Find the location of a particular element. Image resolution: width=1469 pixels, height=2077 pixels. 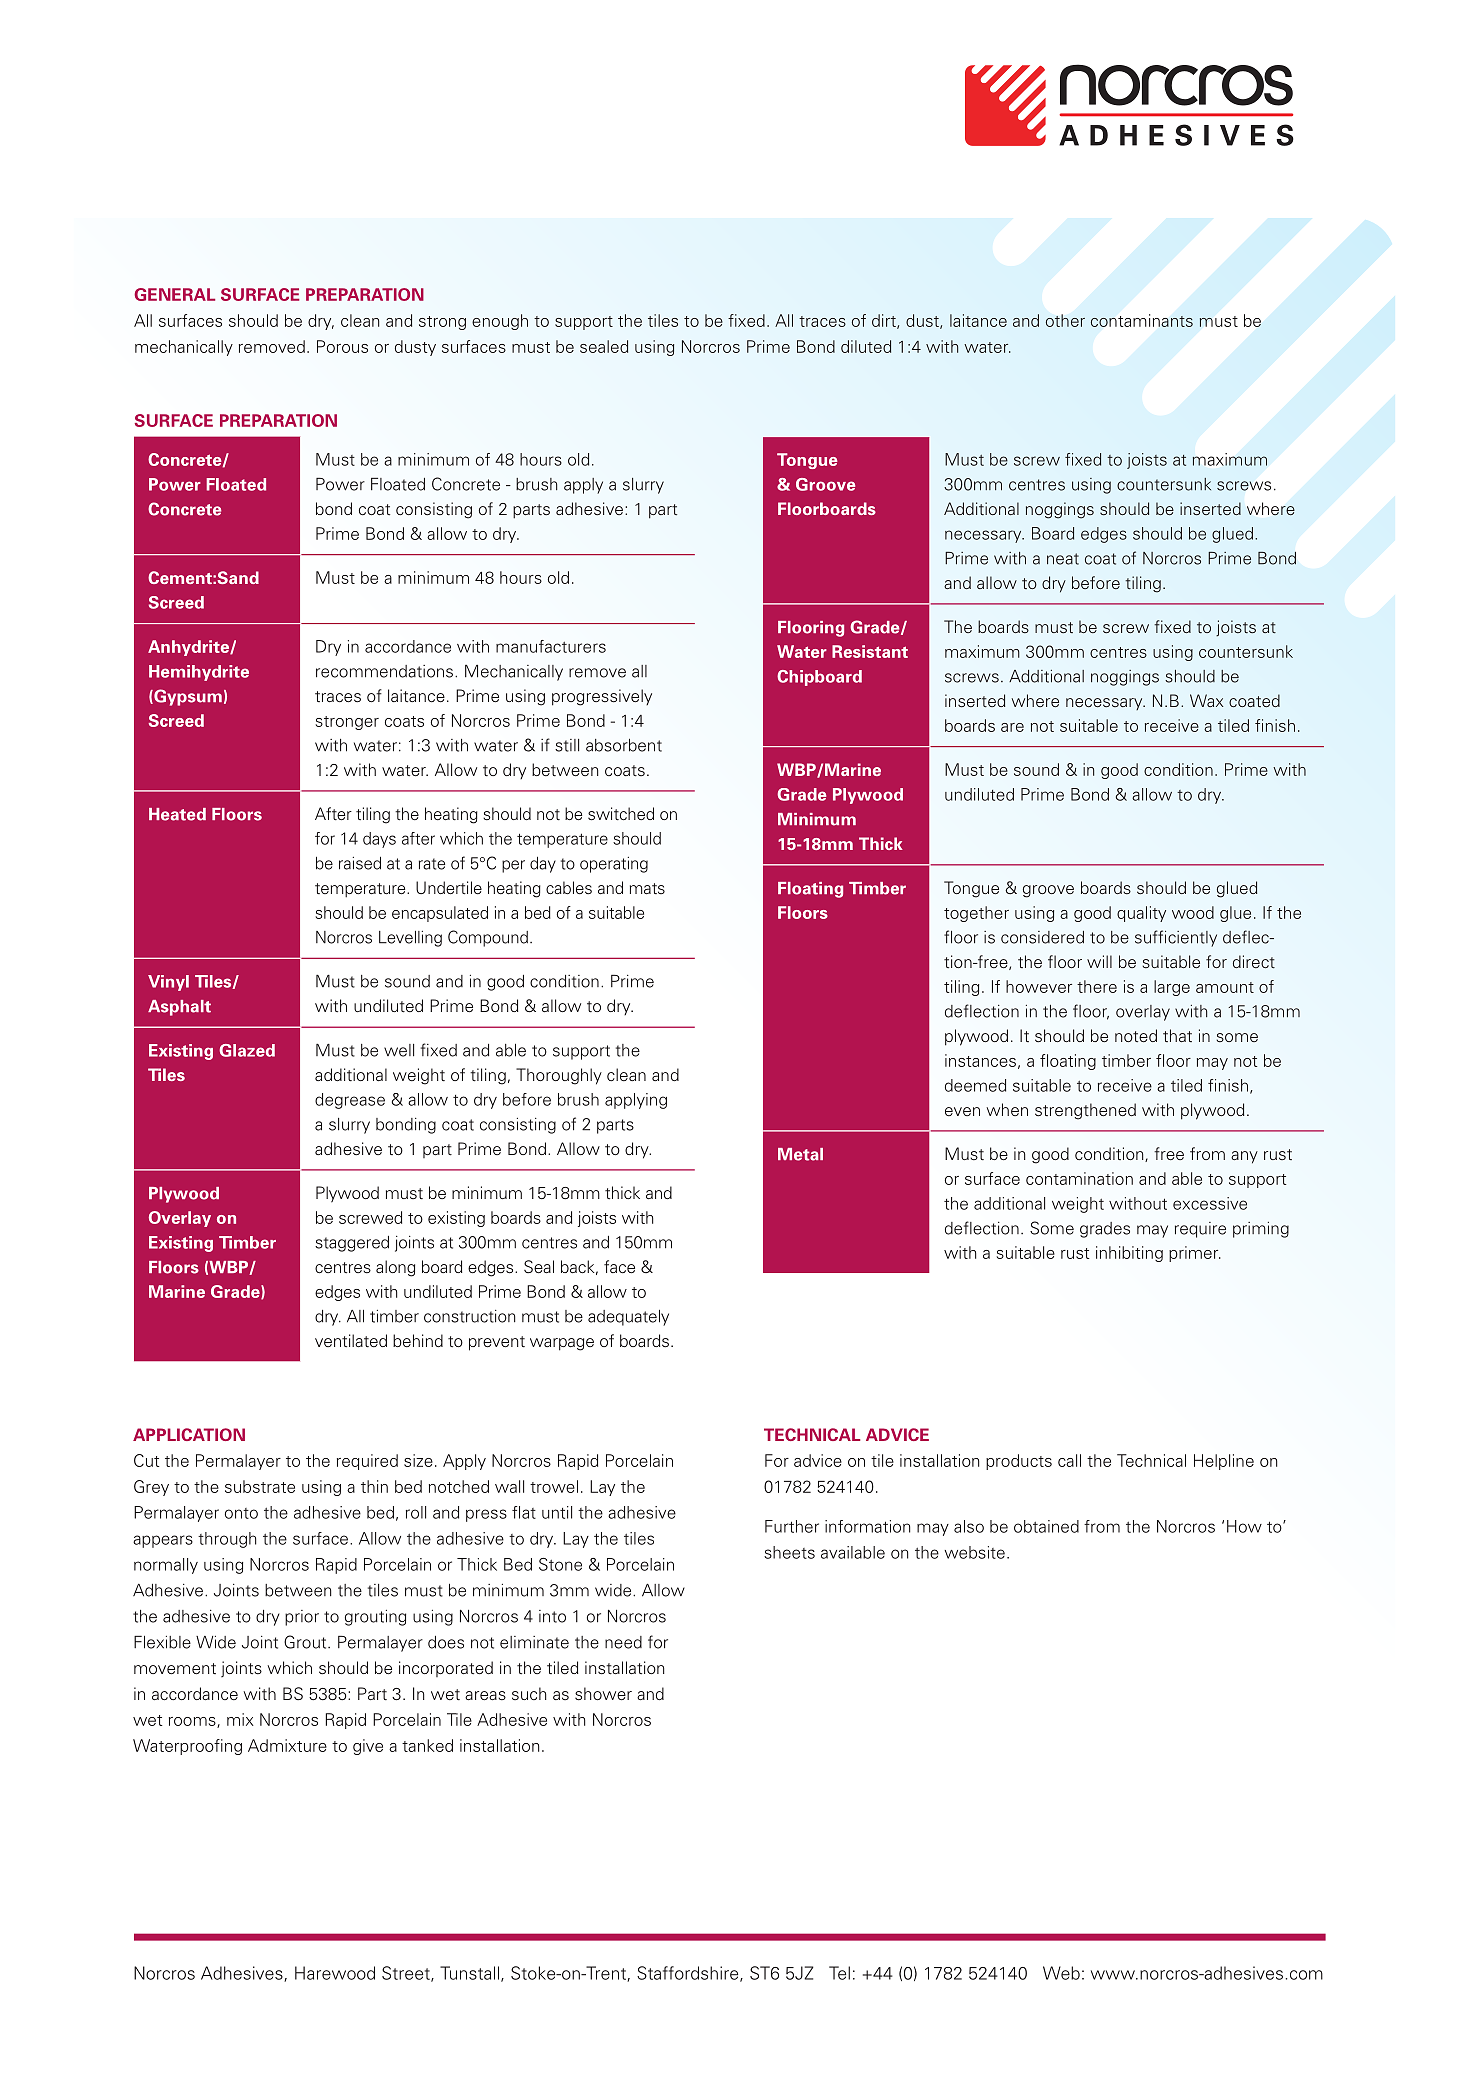

raised is located at coordinates (360, 863).
